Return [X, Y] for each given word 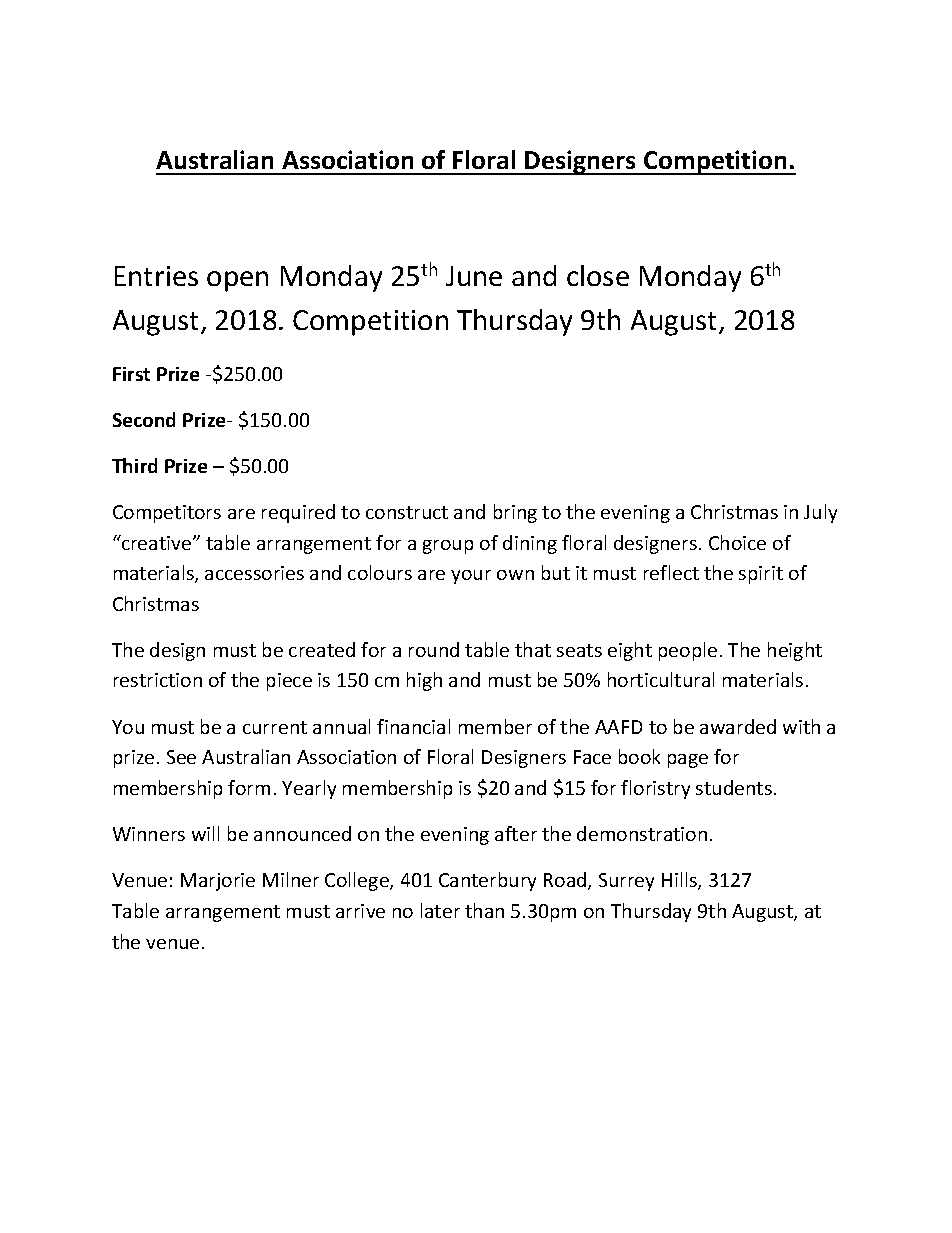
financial [413, 726]
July [820, 513]
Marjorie [218, 882]
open [237, 281]
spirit [761, 575]
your [471, 577]
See [181, 757]
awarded [738, 726]
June [474, 276]
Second [144, 419]
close [598, 275]
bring [515, 513]
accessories [254, 573]
